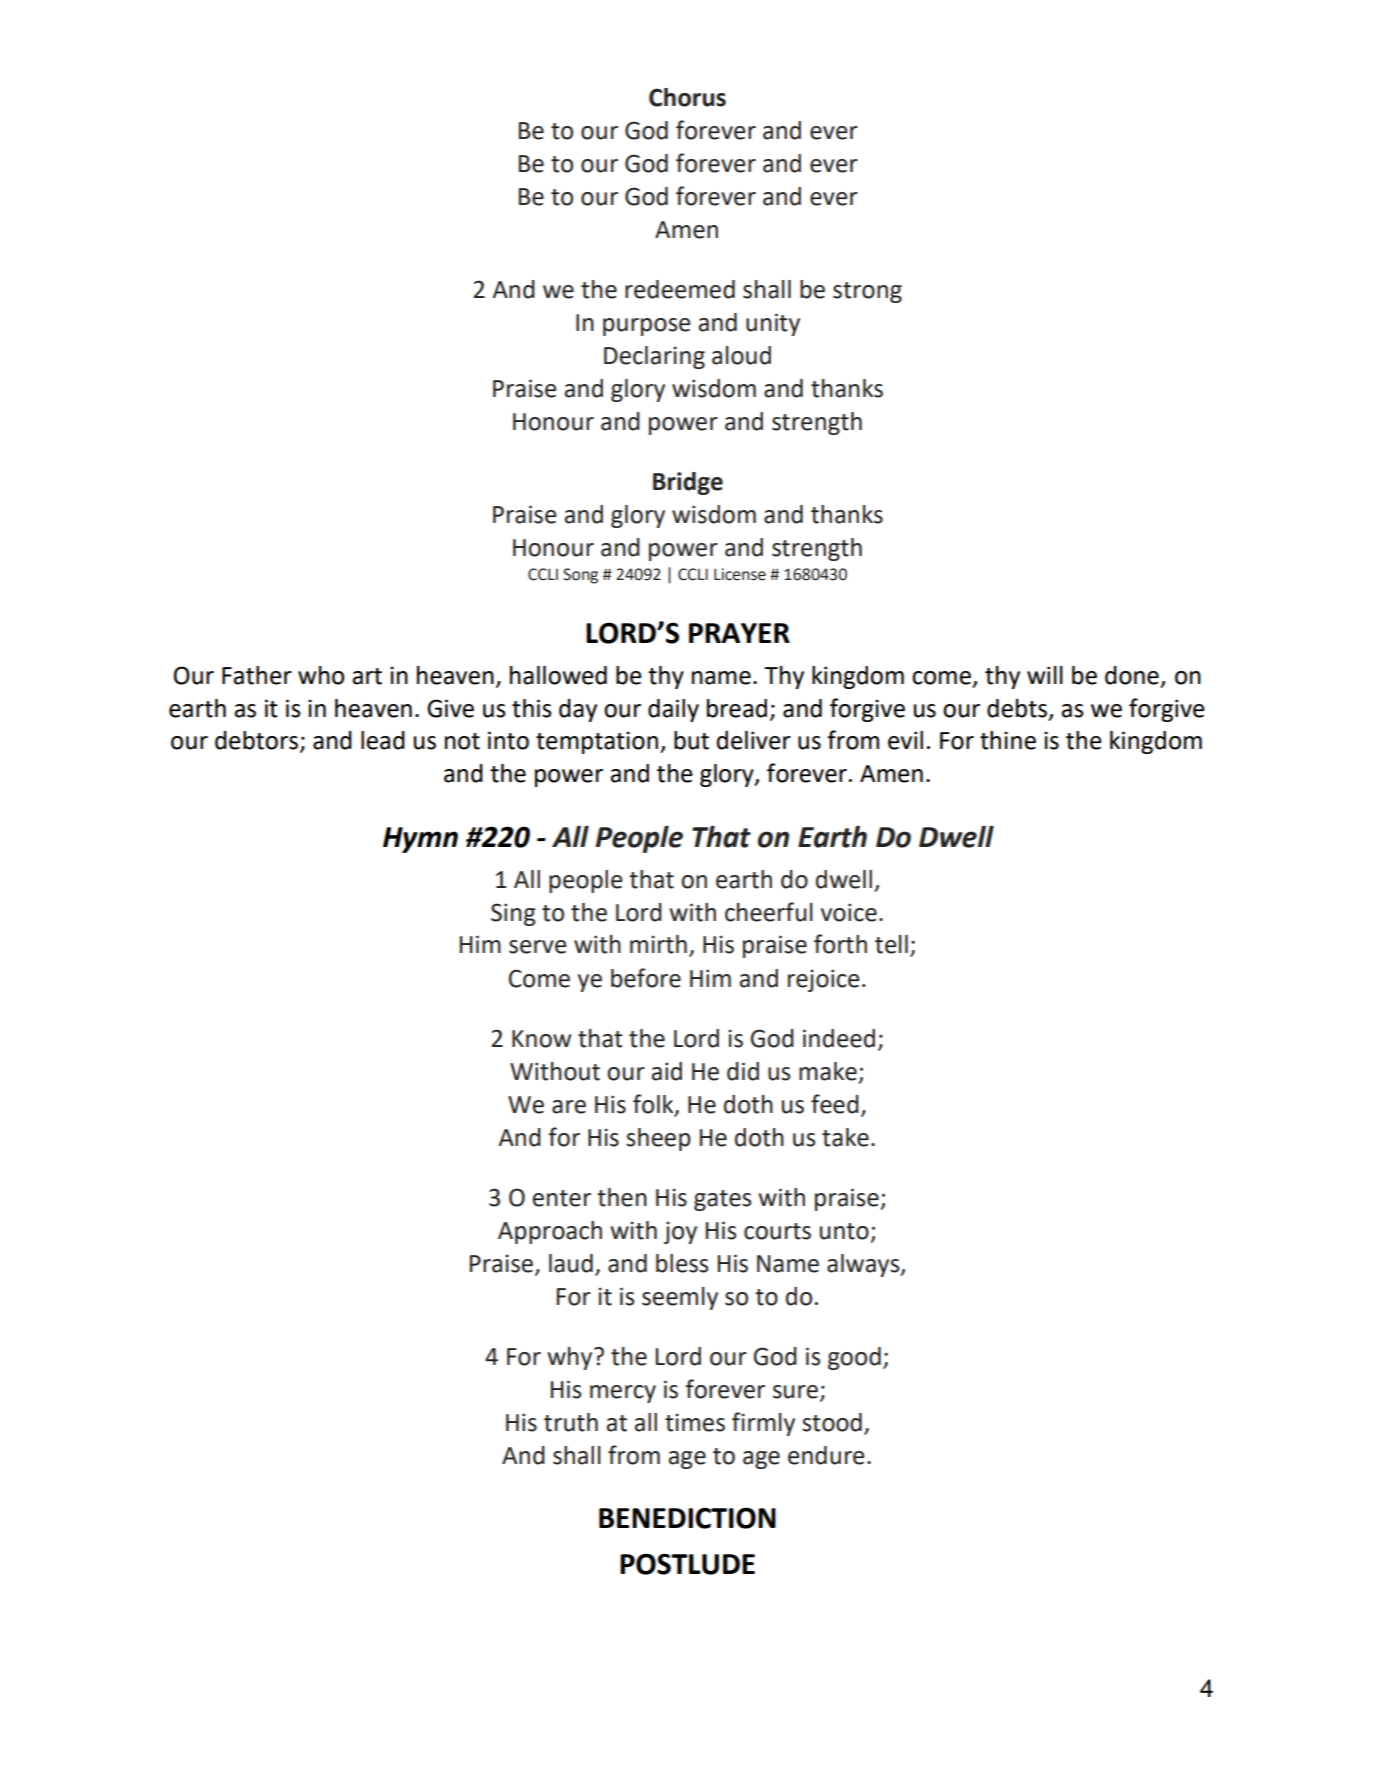 Image resolution: width=1375 pixels, height=1779 pixels. I want to click on Hymn, so click(420, 840).
